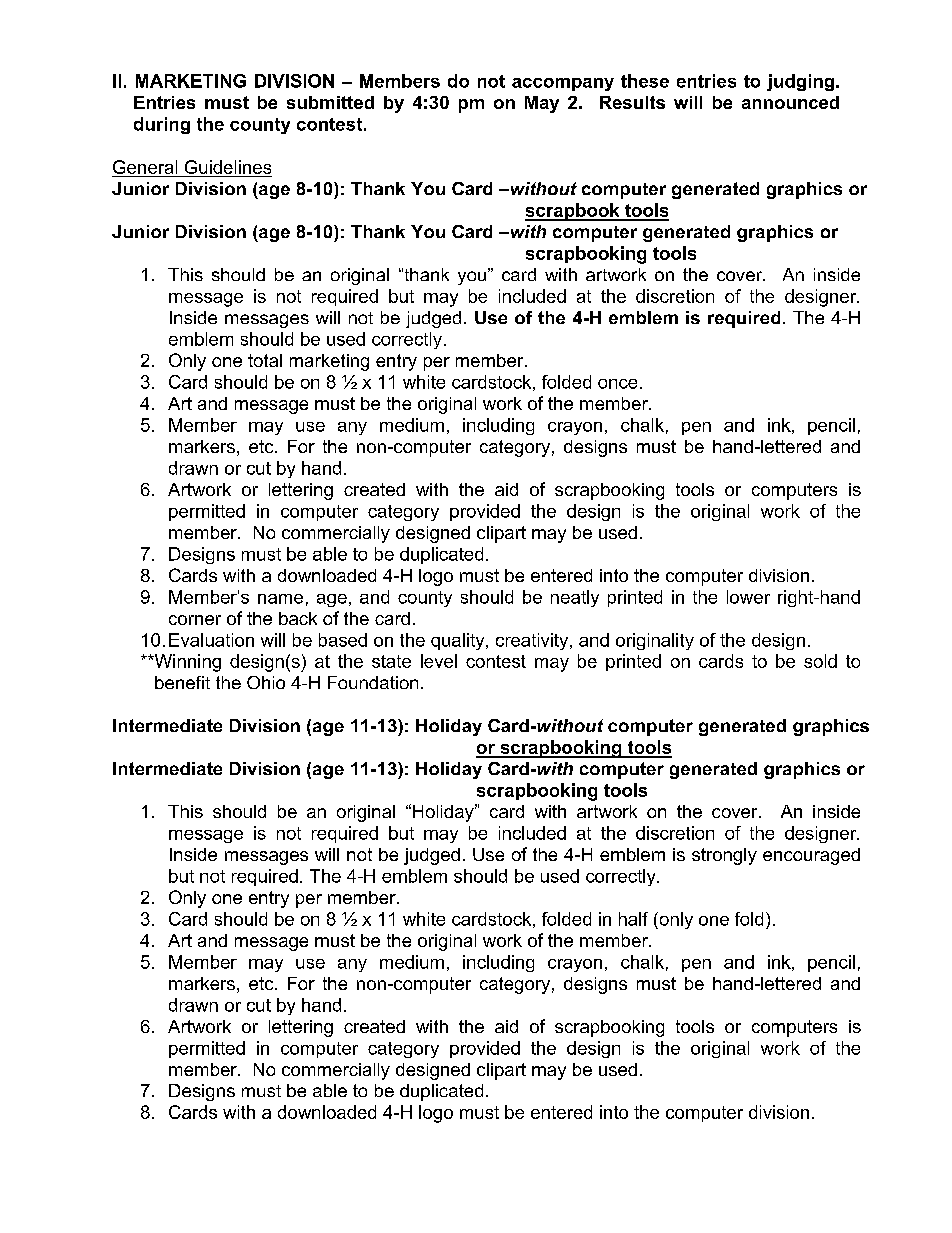  I want to click on strongly, so click(724, 856).
